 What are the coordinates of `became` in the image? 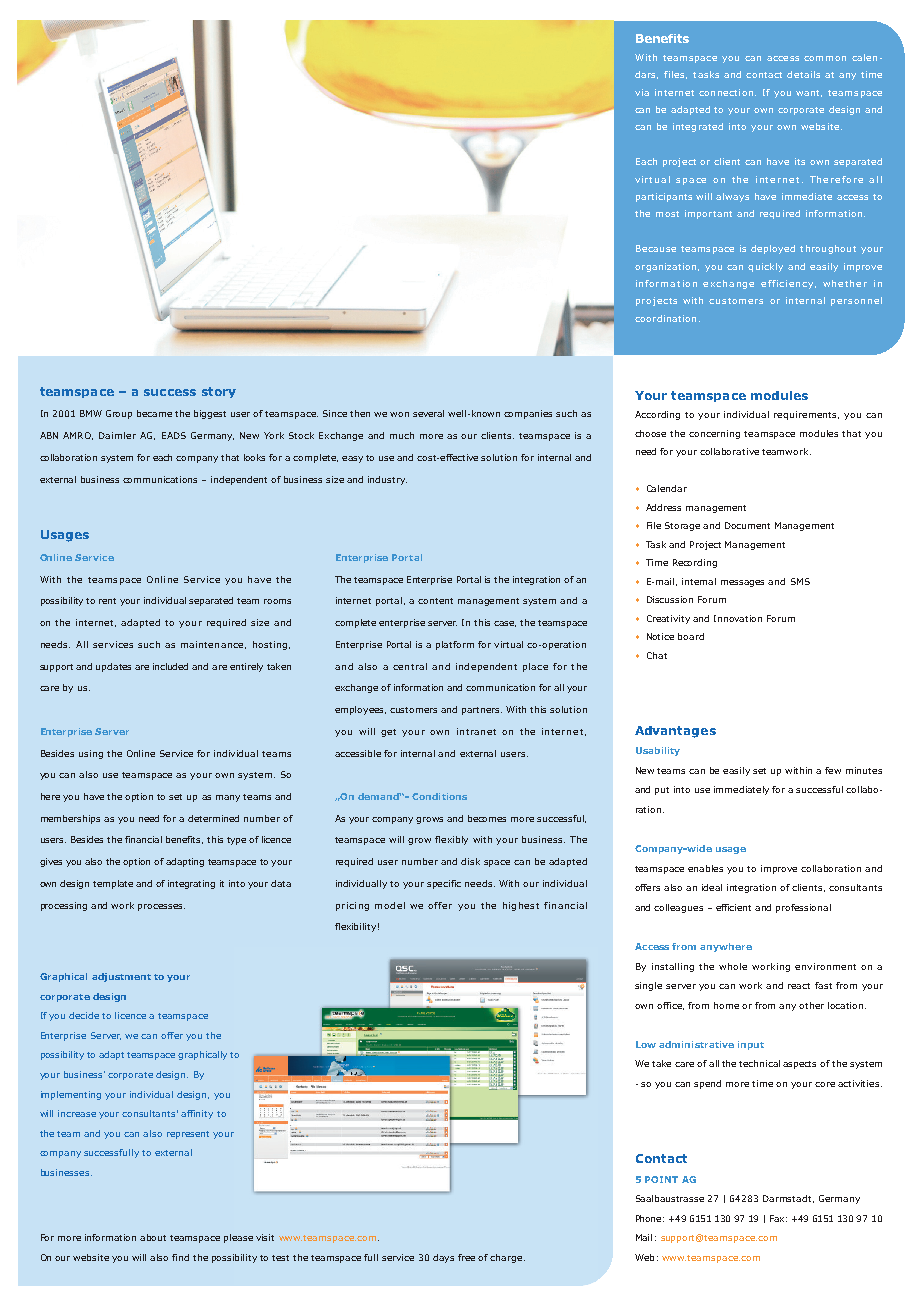 It's located at (154, 413).
